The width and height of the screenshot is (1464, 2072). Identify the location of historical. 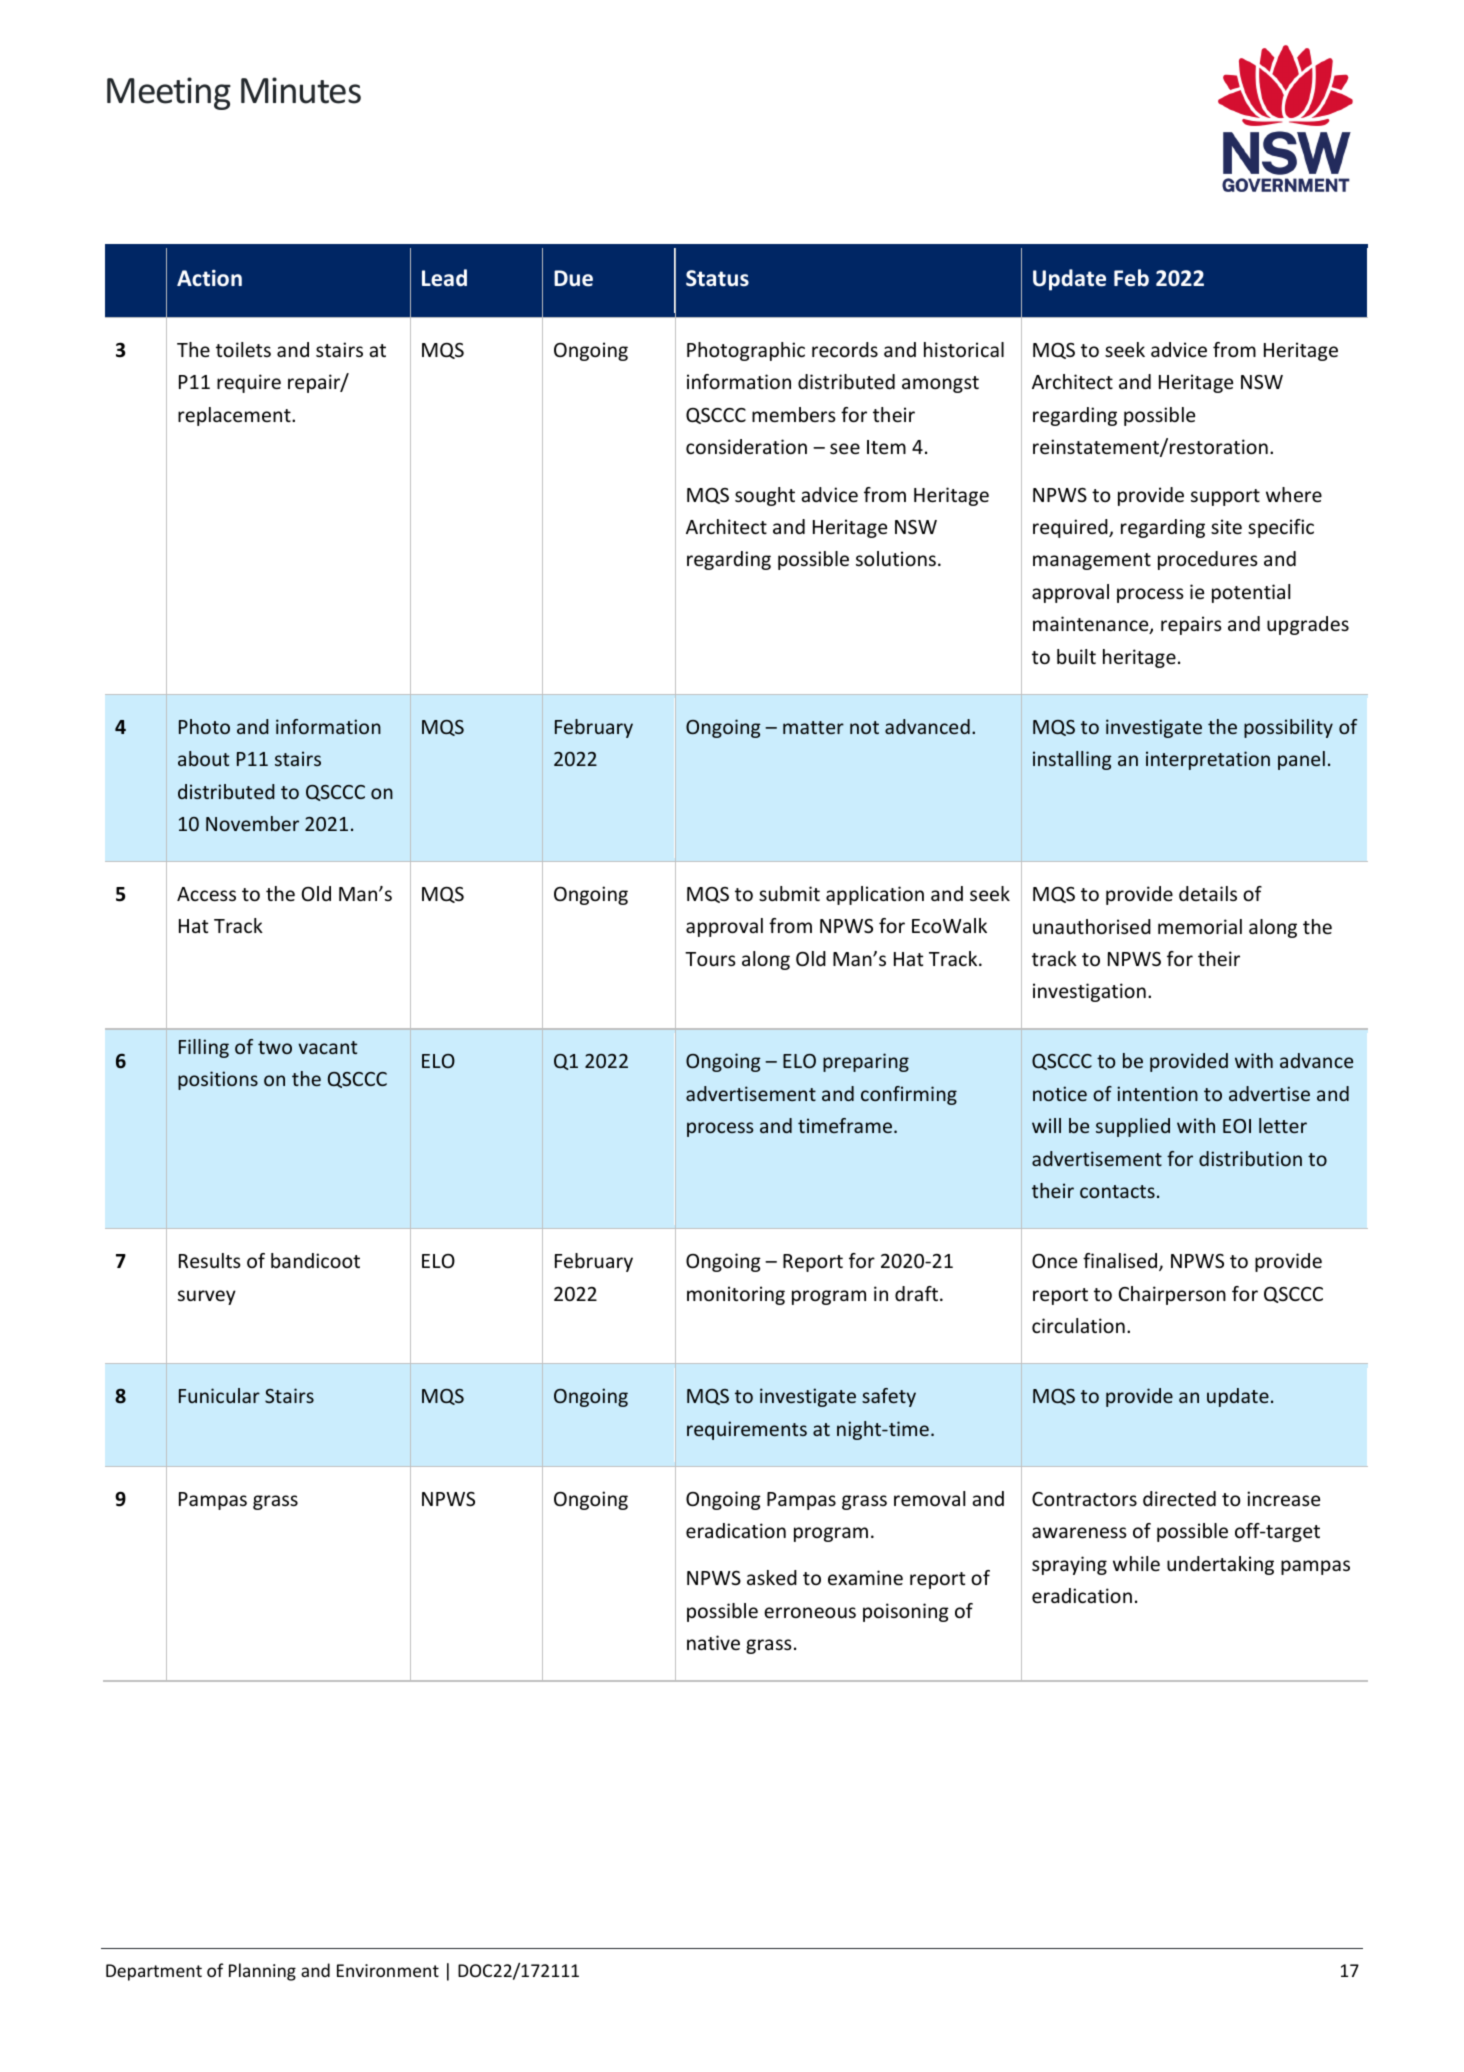
(964, 349).
